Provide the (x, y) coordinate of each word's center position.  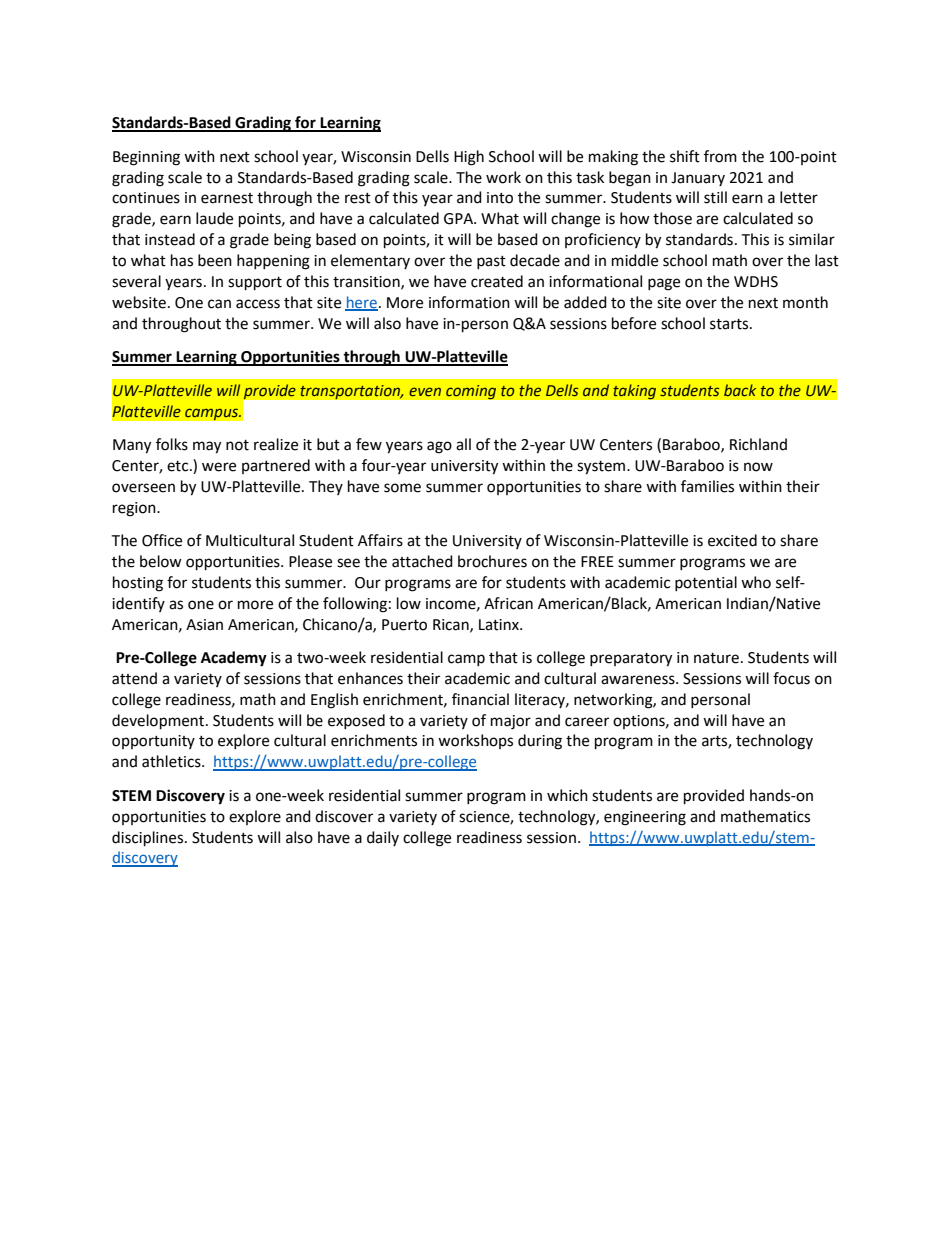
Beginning (146, 158)
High (469, 158)
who (756, 582)
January (698, 179)
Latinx (500, 625)
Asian (204, 625)
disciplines (149, 839)
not (237, 445)
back (740, 390)
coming (471, 392)
